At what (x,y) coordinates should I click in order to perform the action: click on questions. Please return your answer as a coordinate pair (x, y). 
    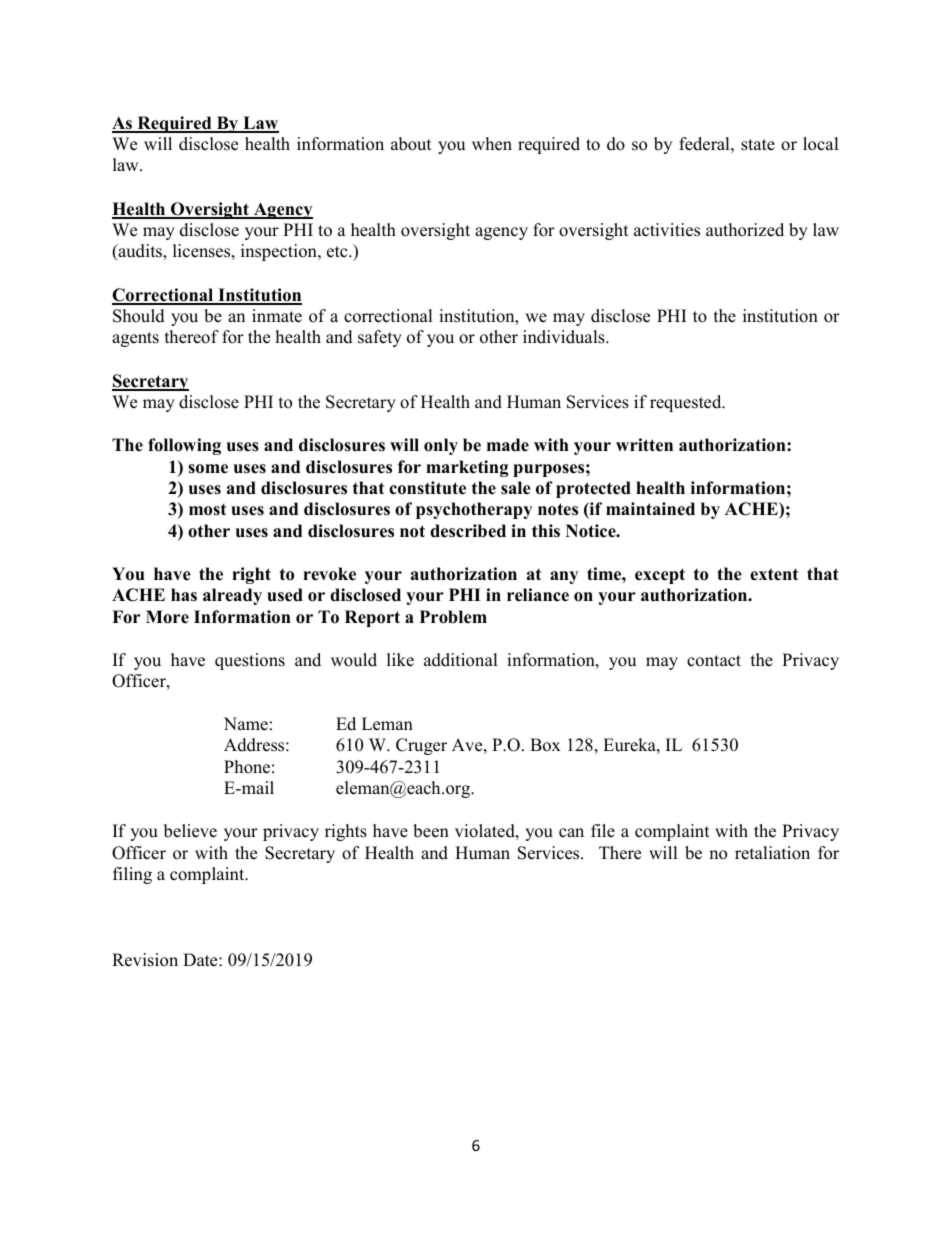
    Looking at the image, I should click on (250, 661).
